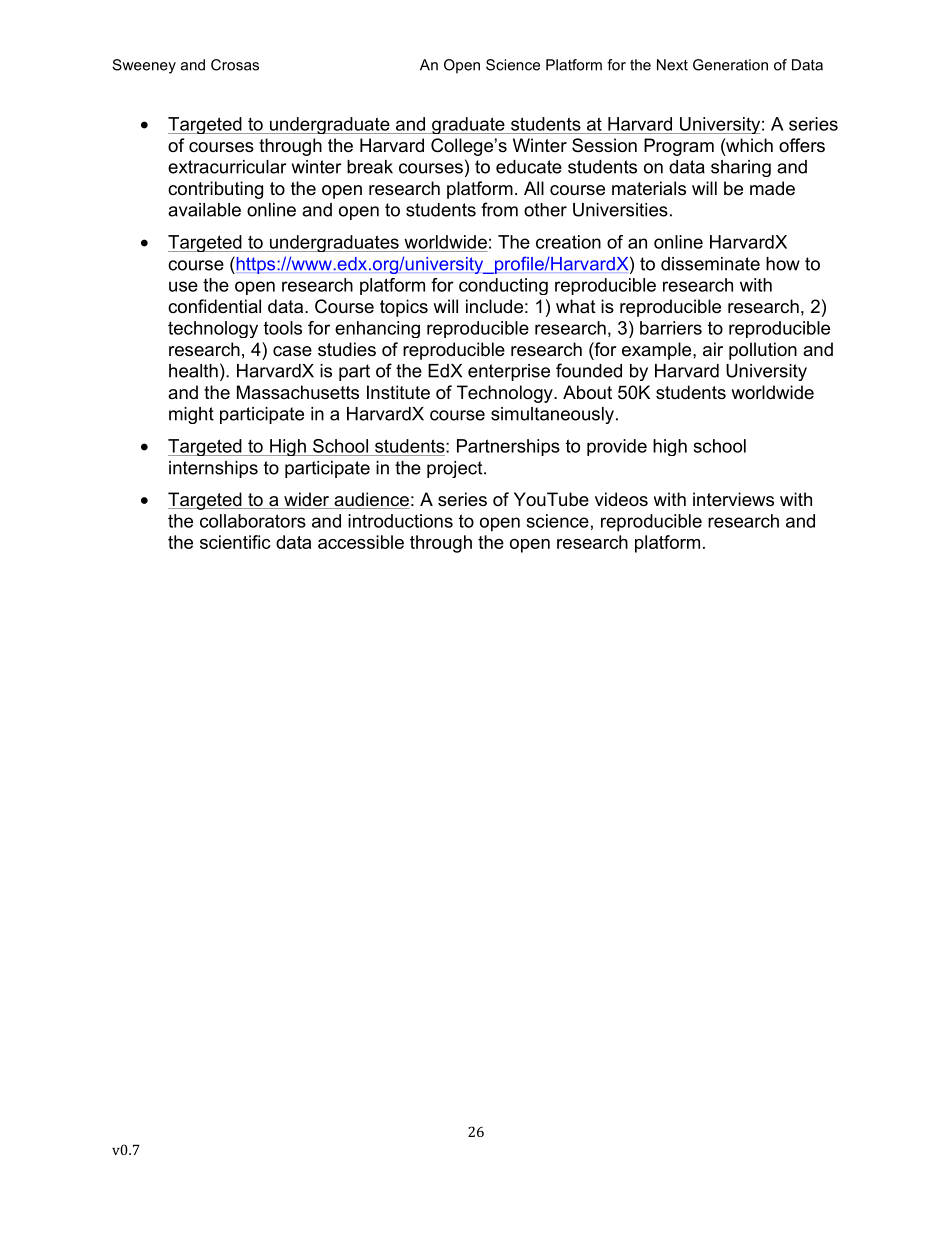  What do you see at coordinates (672, 65) in the screenshot?
I see `Next` at bounding box center [672, 65].
